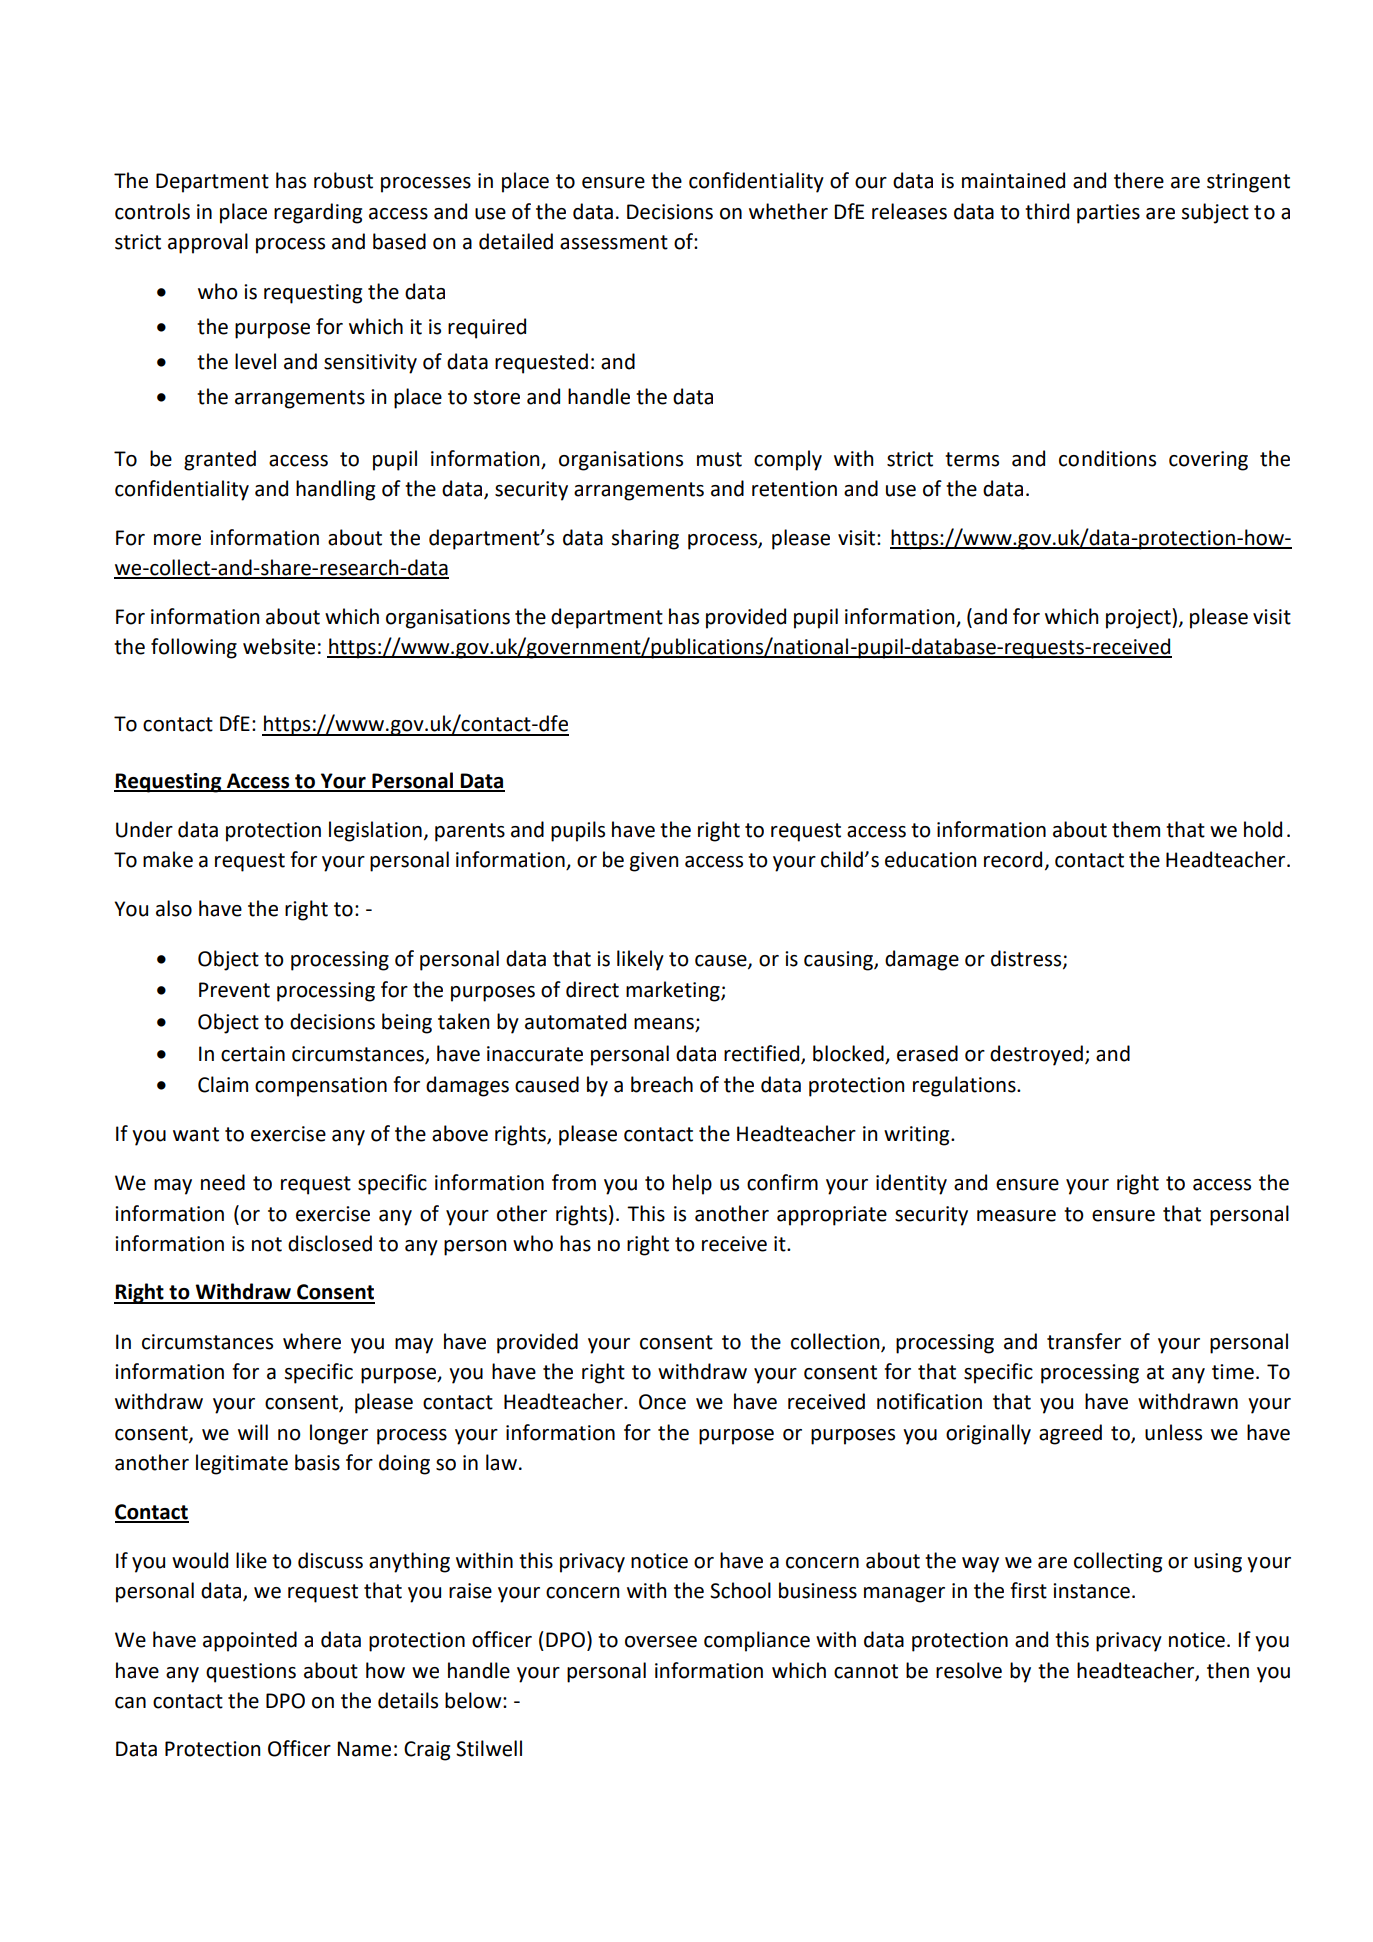  I want to click on Prevent, so click(234, 990).
